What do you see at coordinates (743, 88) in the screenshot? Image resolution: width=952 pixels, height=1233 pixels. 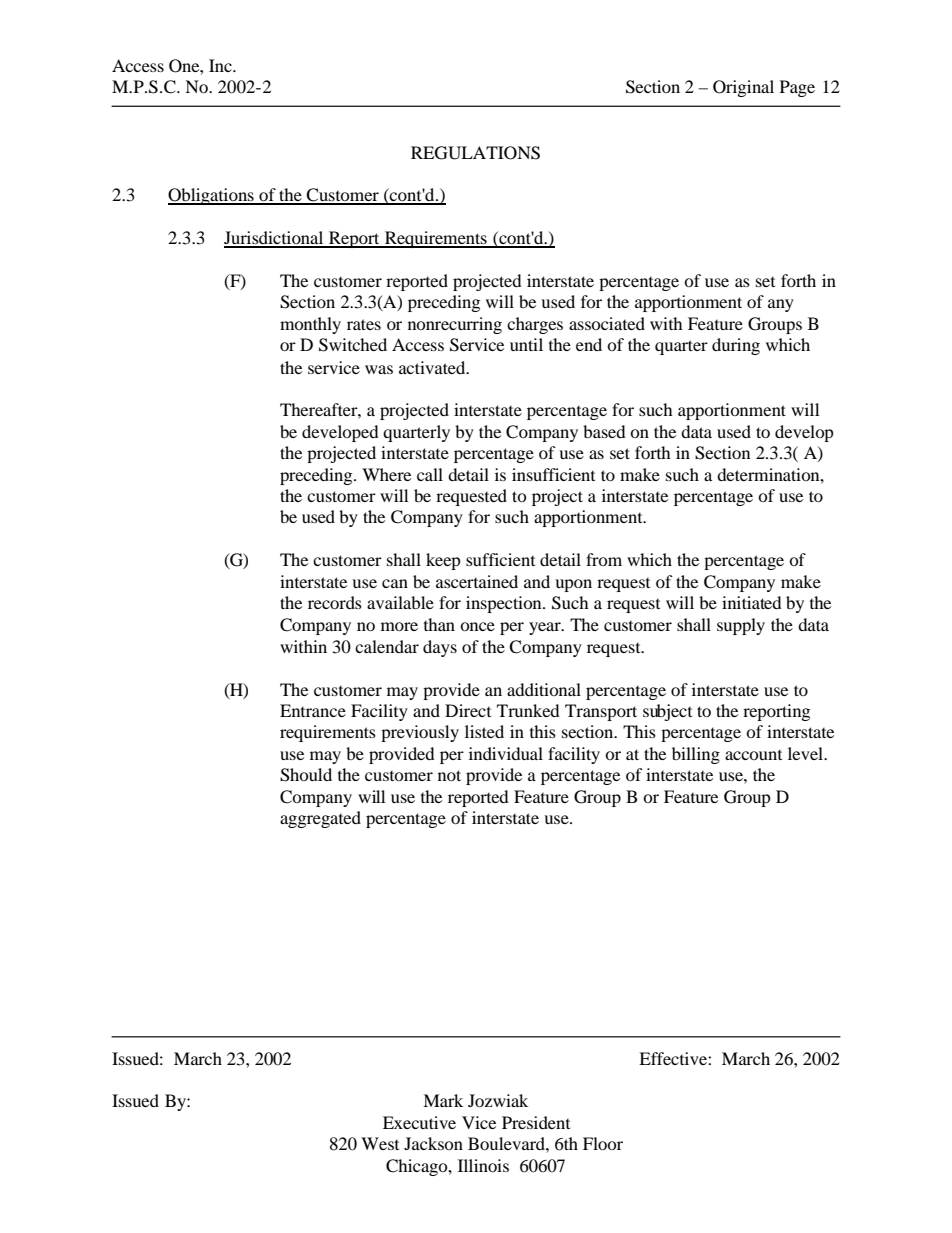 I see `Original` at bounding box center [743, 88].
